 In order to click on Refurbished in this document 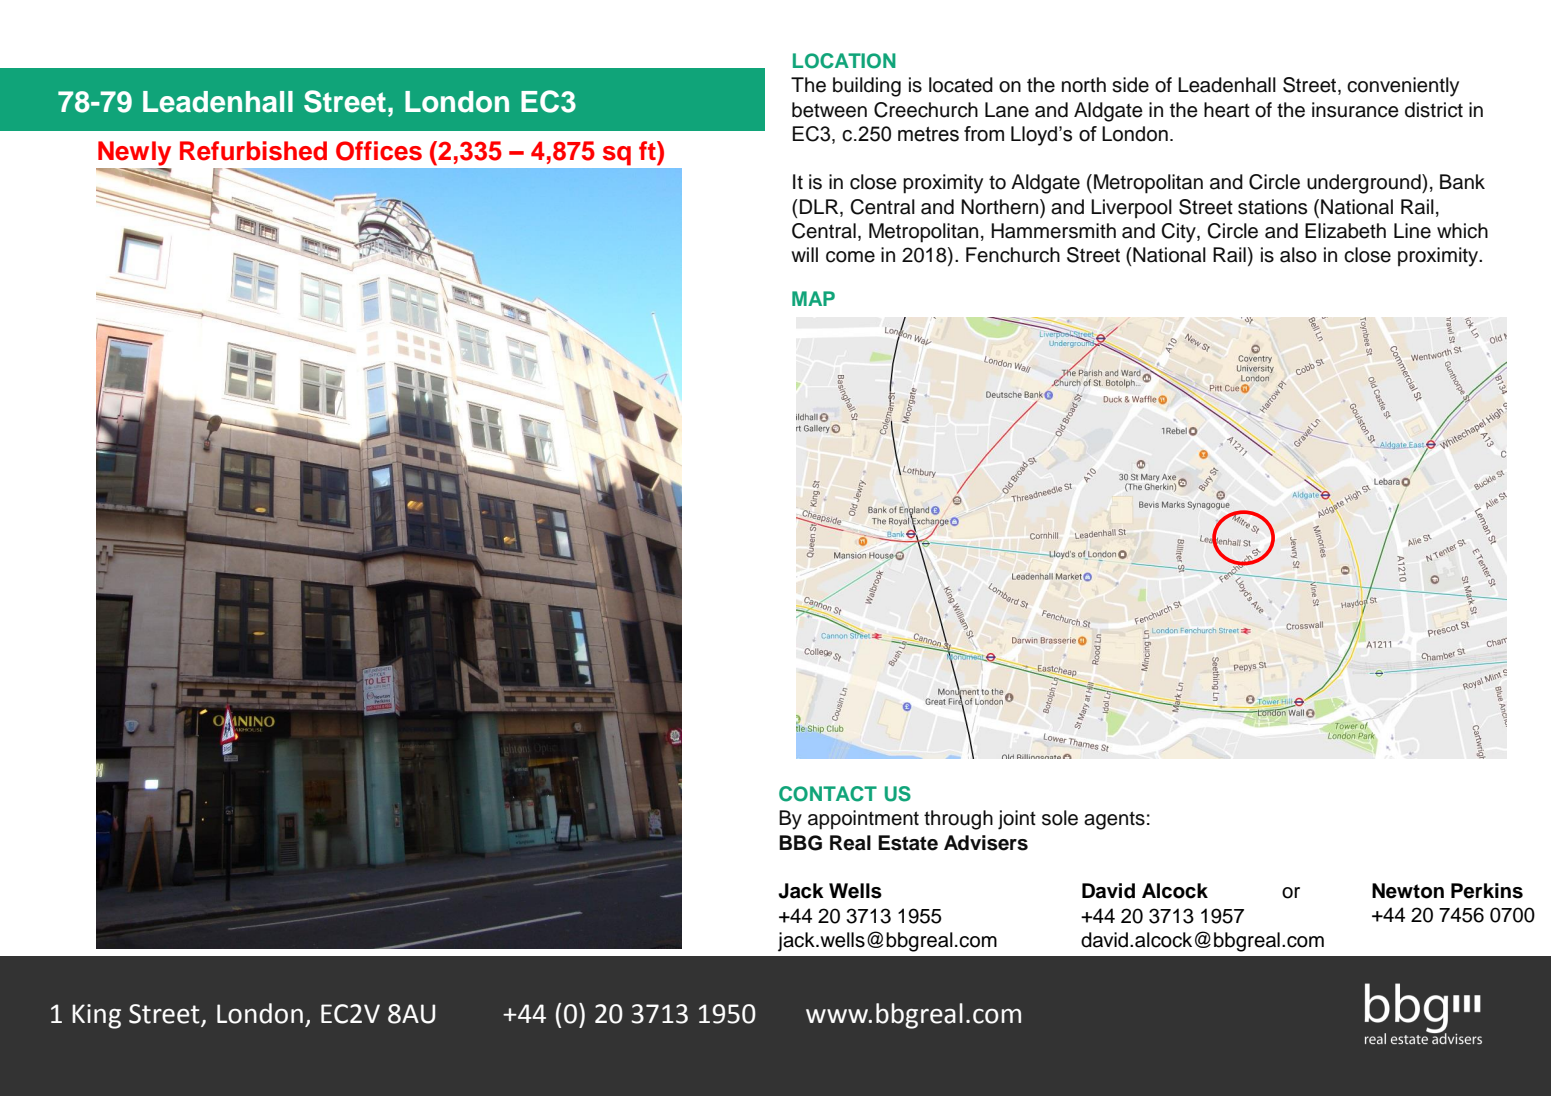, I will do `click(253, 151)`.
